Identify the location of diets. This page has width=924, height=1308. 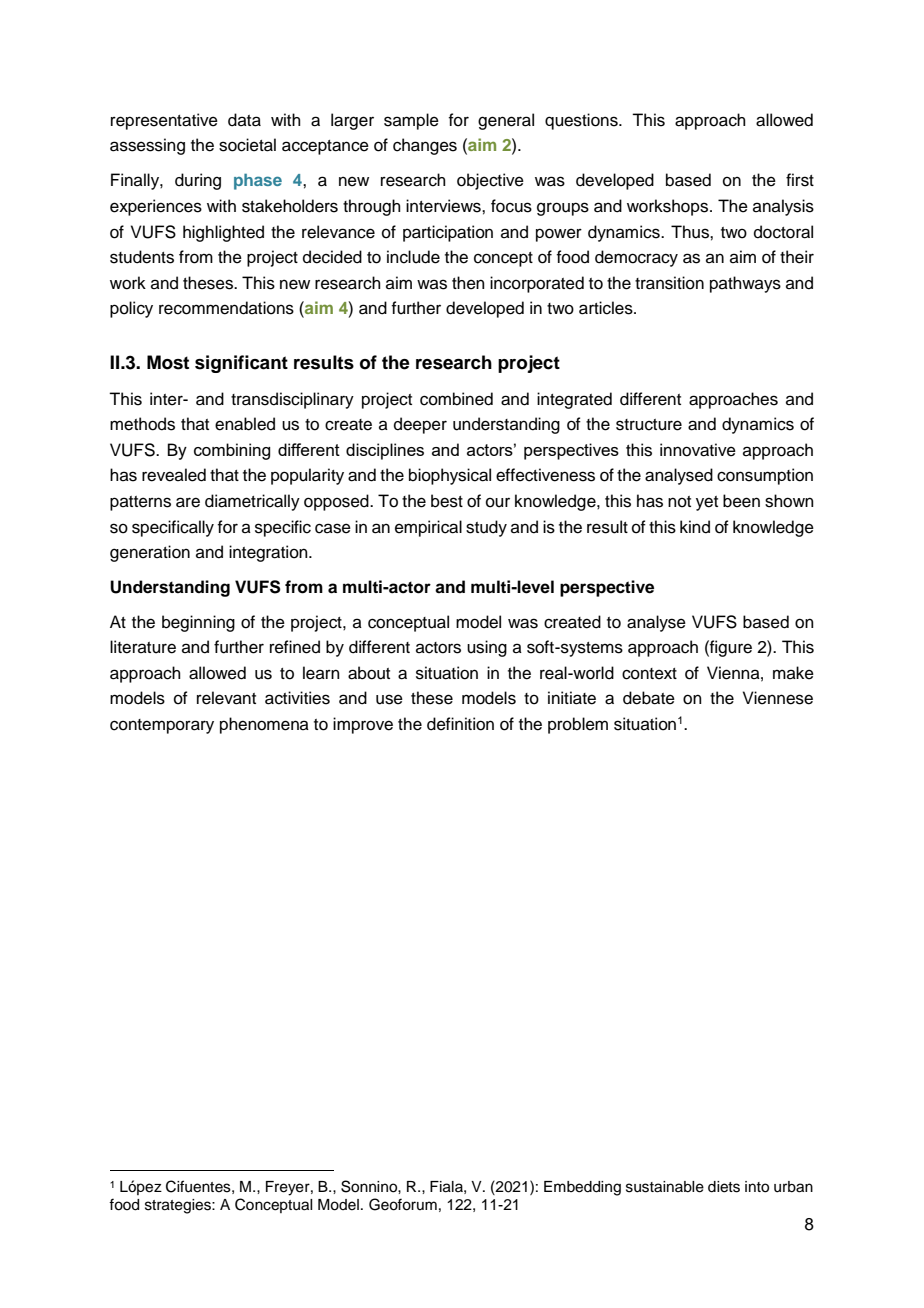
(724, 1187).
